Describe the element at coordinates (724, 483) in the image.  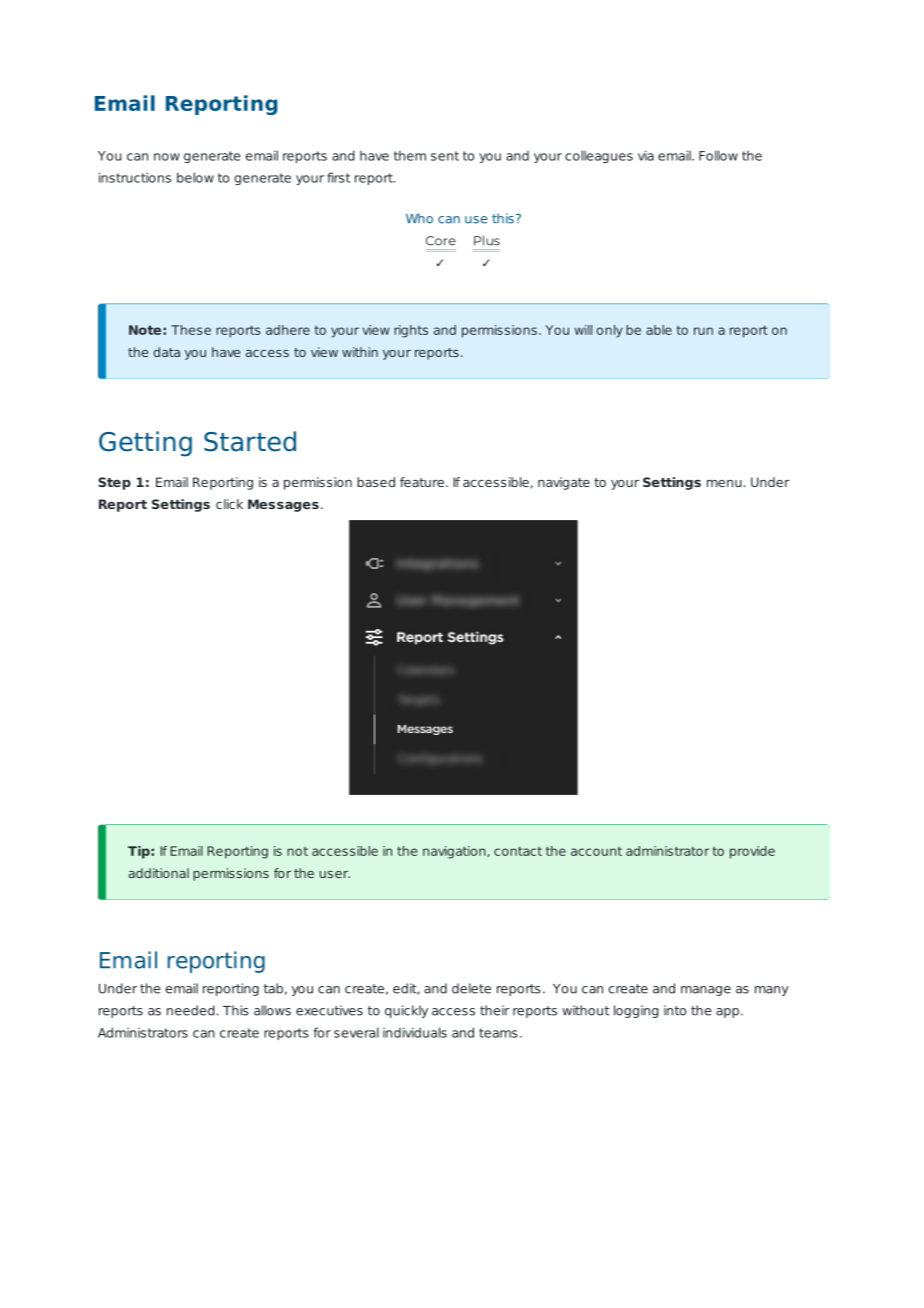
I see `menu` at that location.
